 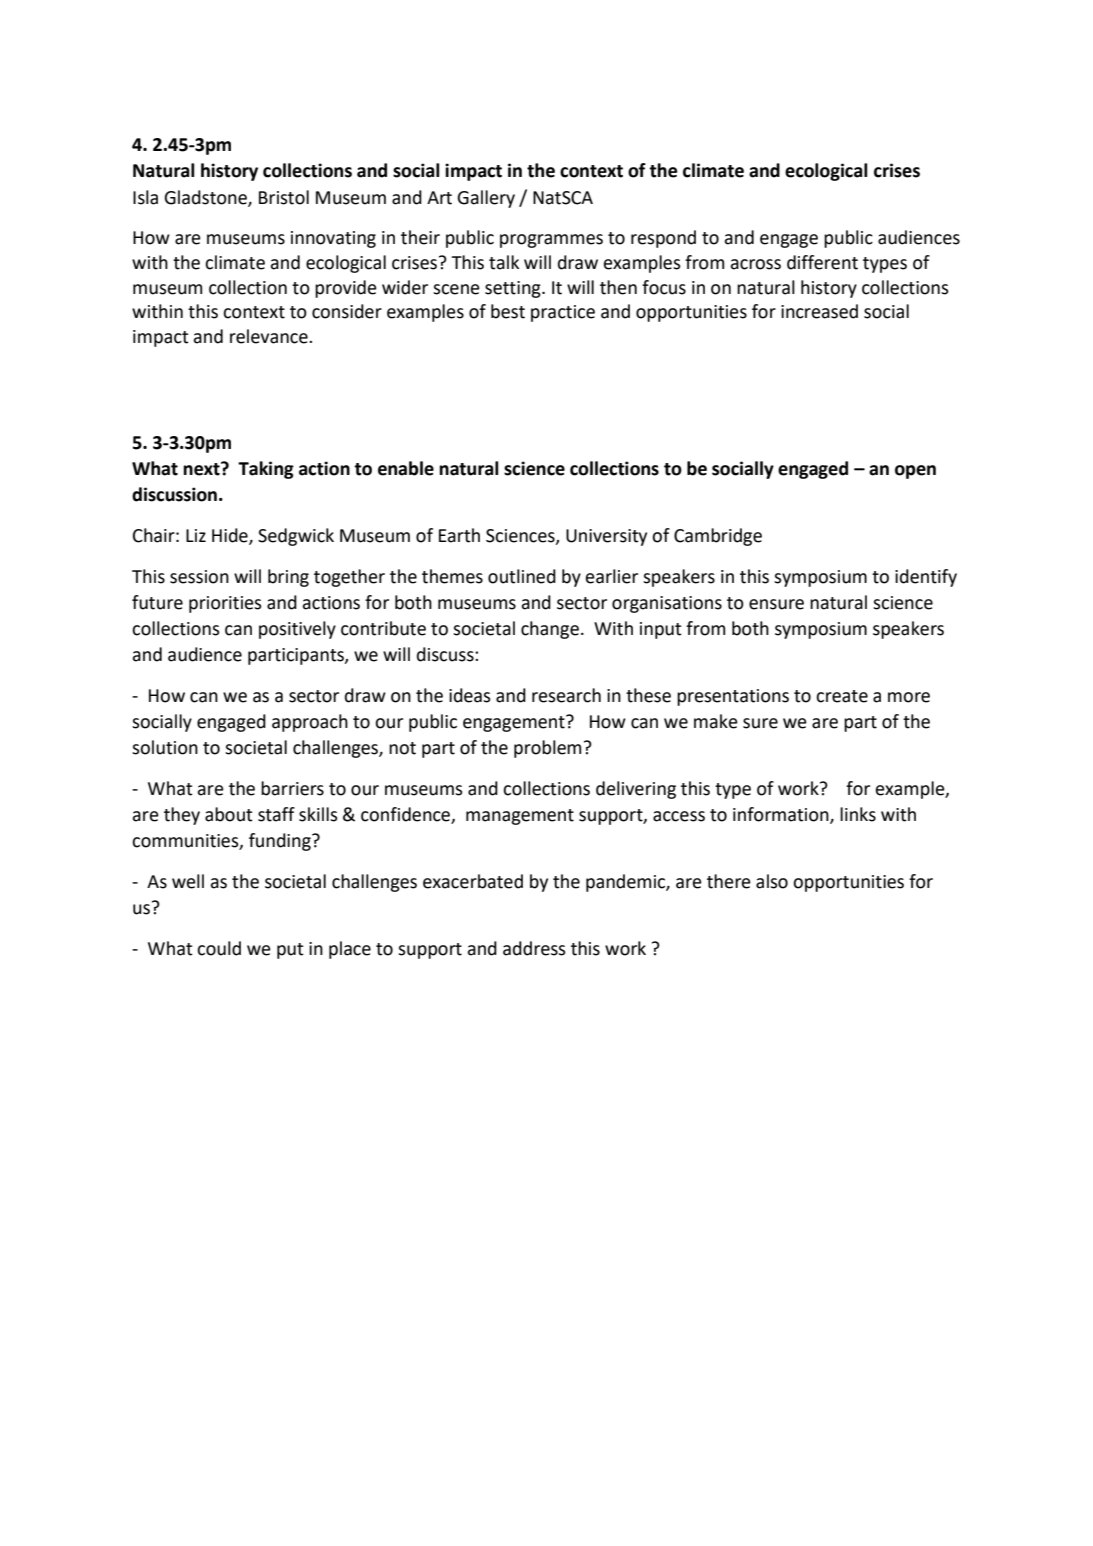 What do you see at coordinates (206, 198) in the image?
I see `Gladstone` at bounding box center [206, 198].
